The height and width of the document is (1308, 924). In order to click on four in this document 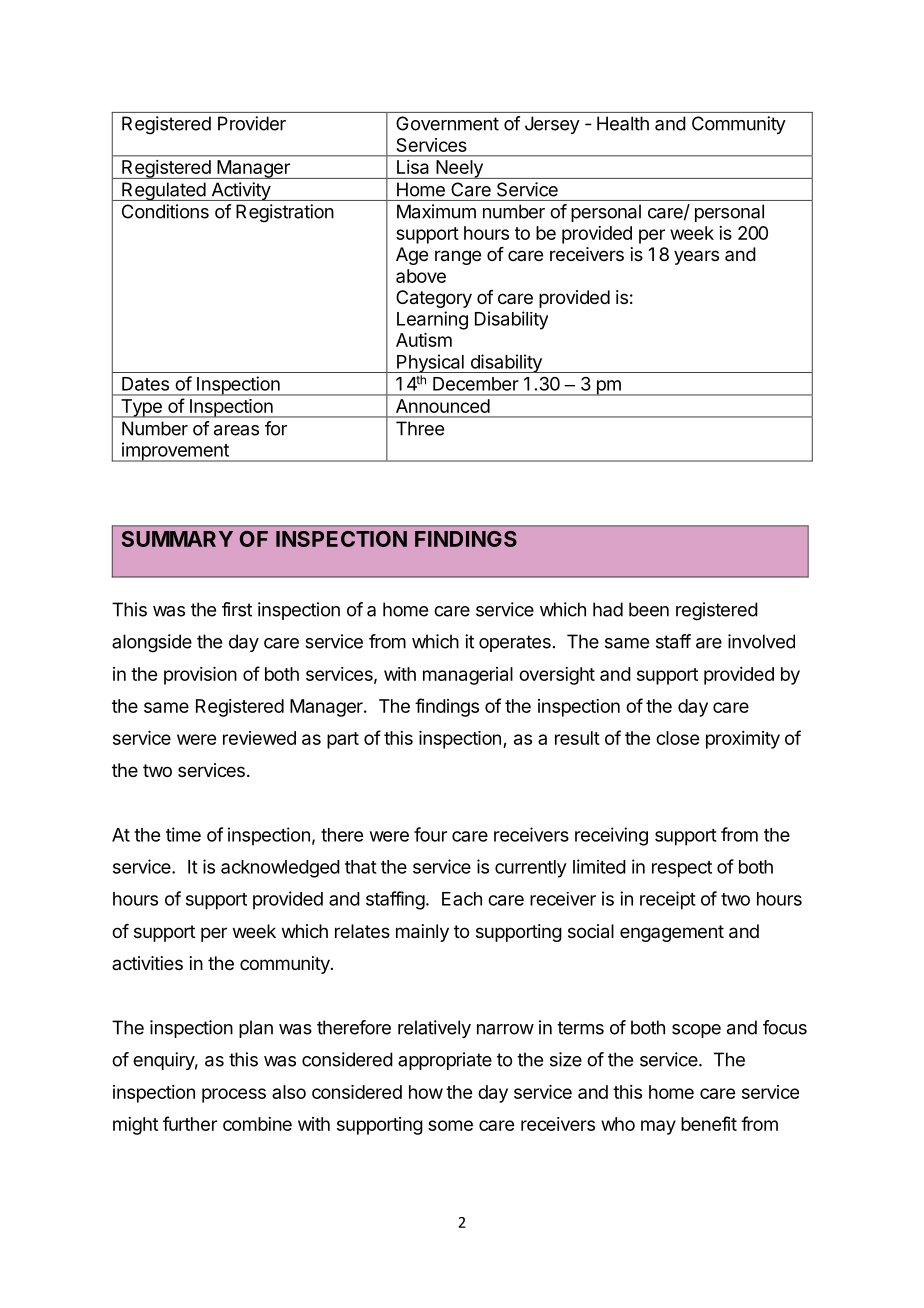, I will do `click(430, 834)`.
